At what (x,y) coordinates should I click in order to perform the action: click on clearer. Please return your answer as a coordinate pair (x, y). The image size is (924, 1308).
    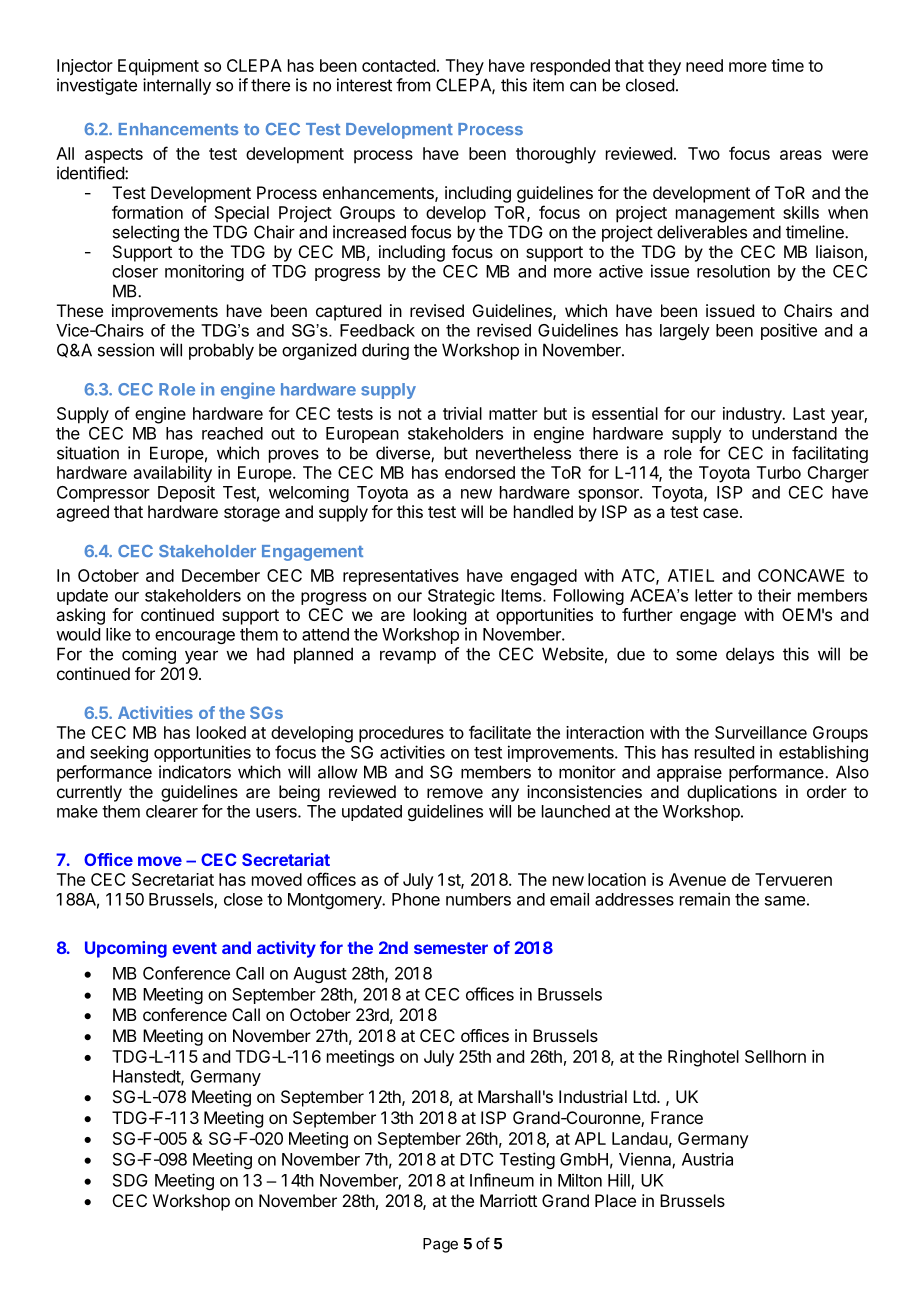
    Looking at the image, I should click on (172, 811).
